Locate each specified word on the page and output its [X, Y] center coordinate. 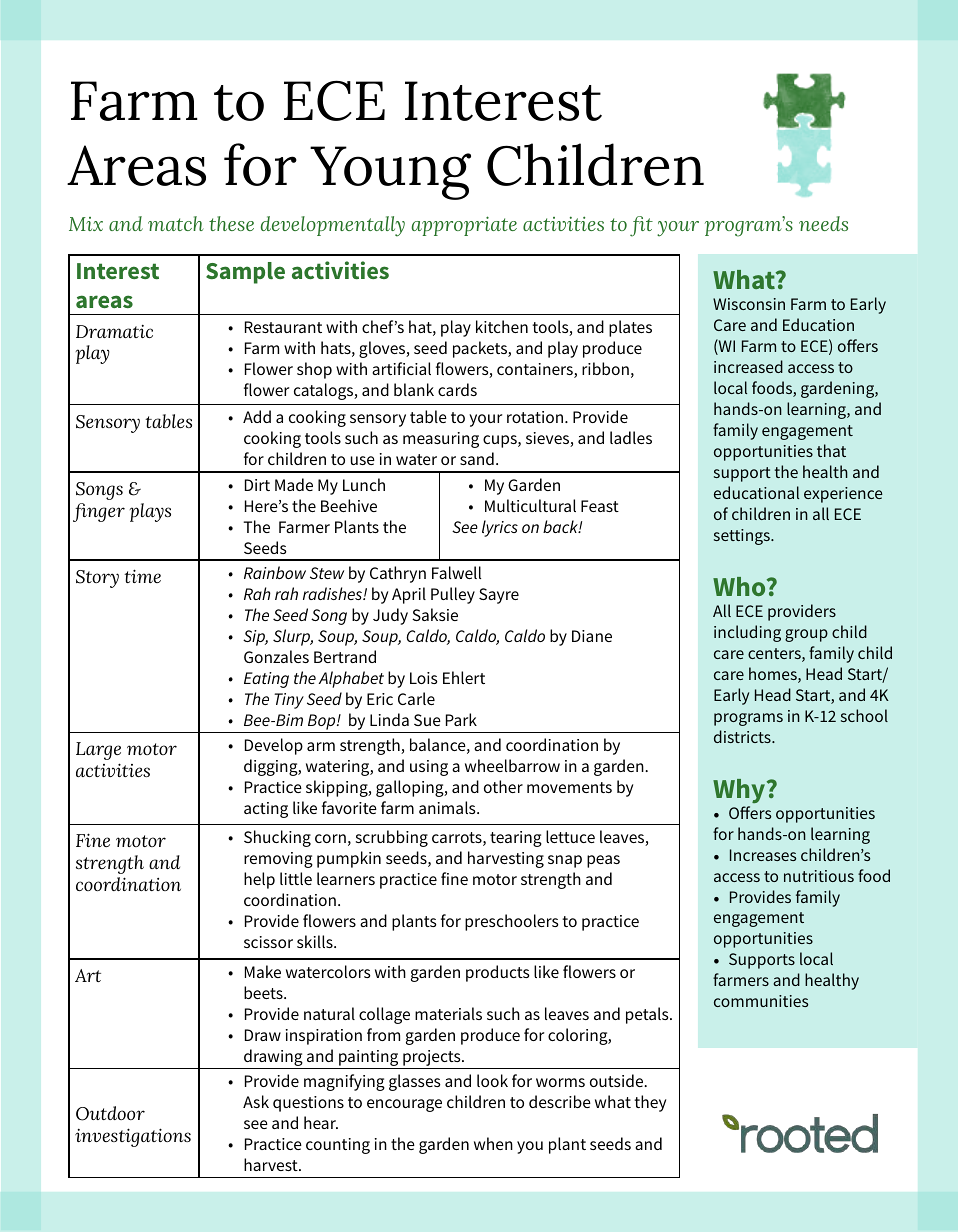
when [493, 1143]
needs [823, 223]
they [650, 1103]
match [176, 223]
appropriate [464, 226]
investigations [133, 1137]
